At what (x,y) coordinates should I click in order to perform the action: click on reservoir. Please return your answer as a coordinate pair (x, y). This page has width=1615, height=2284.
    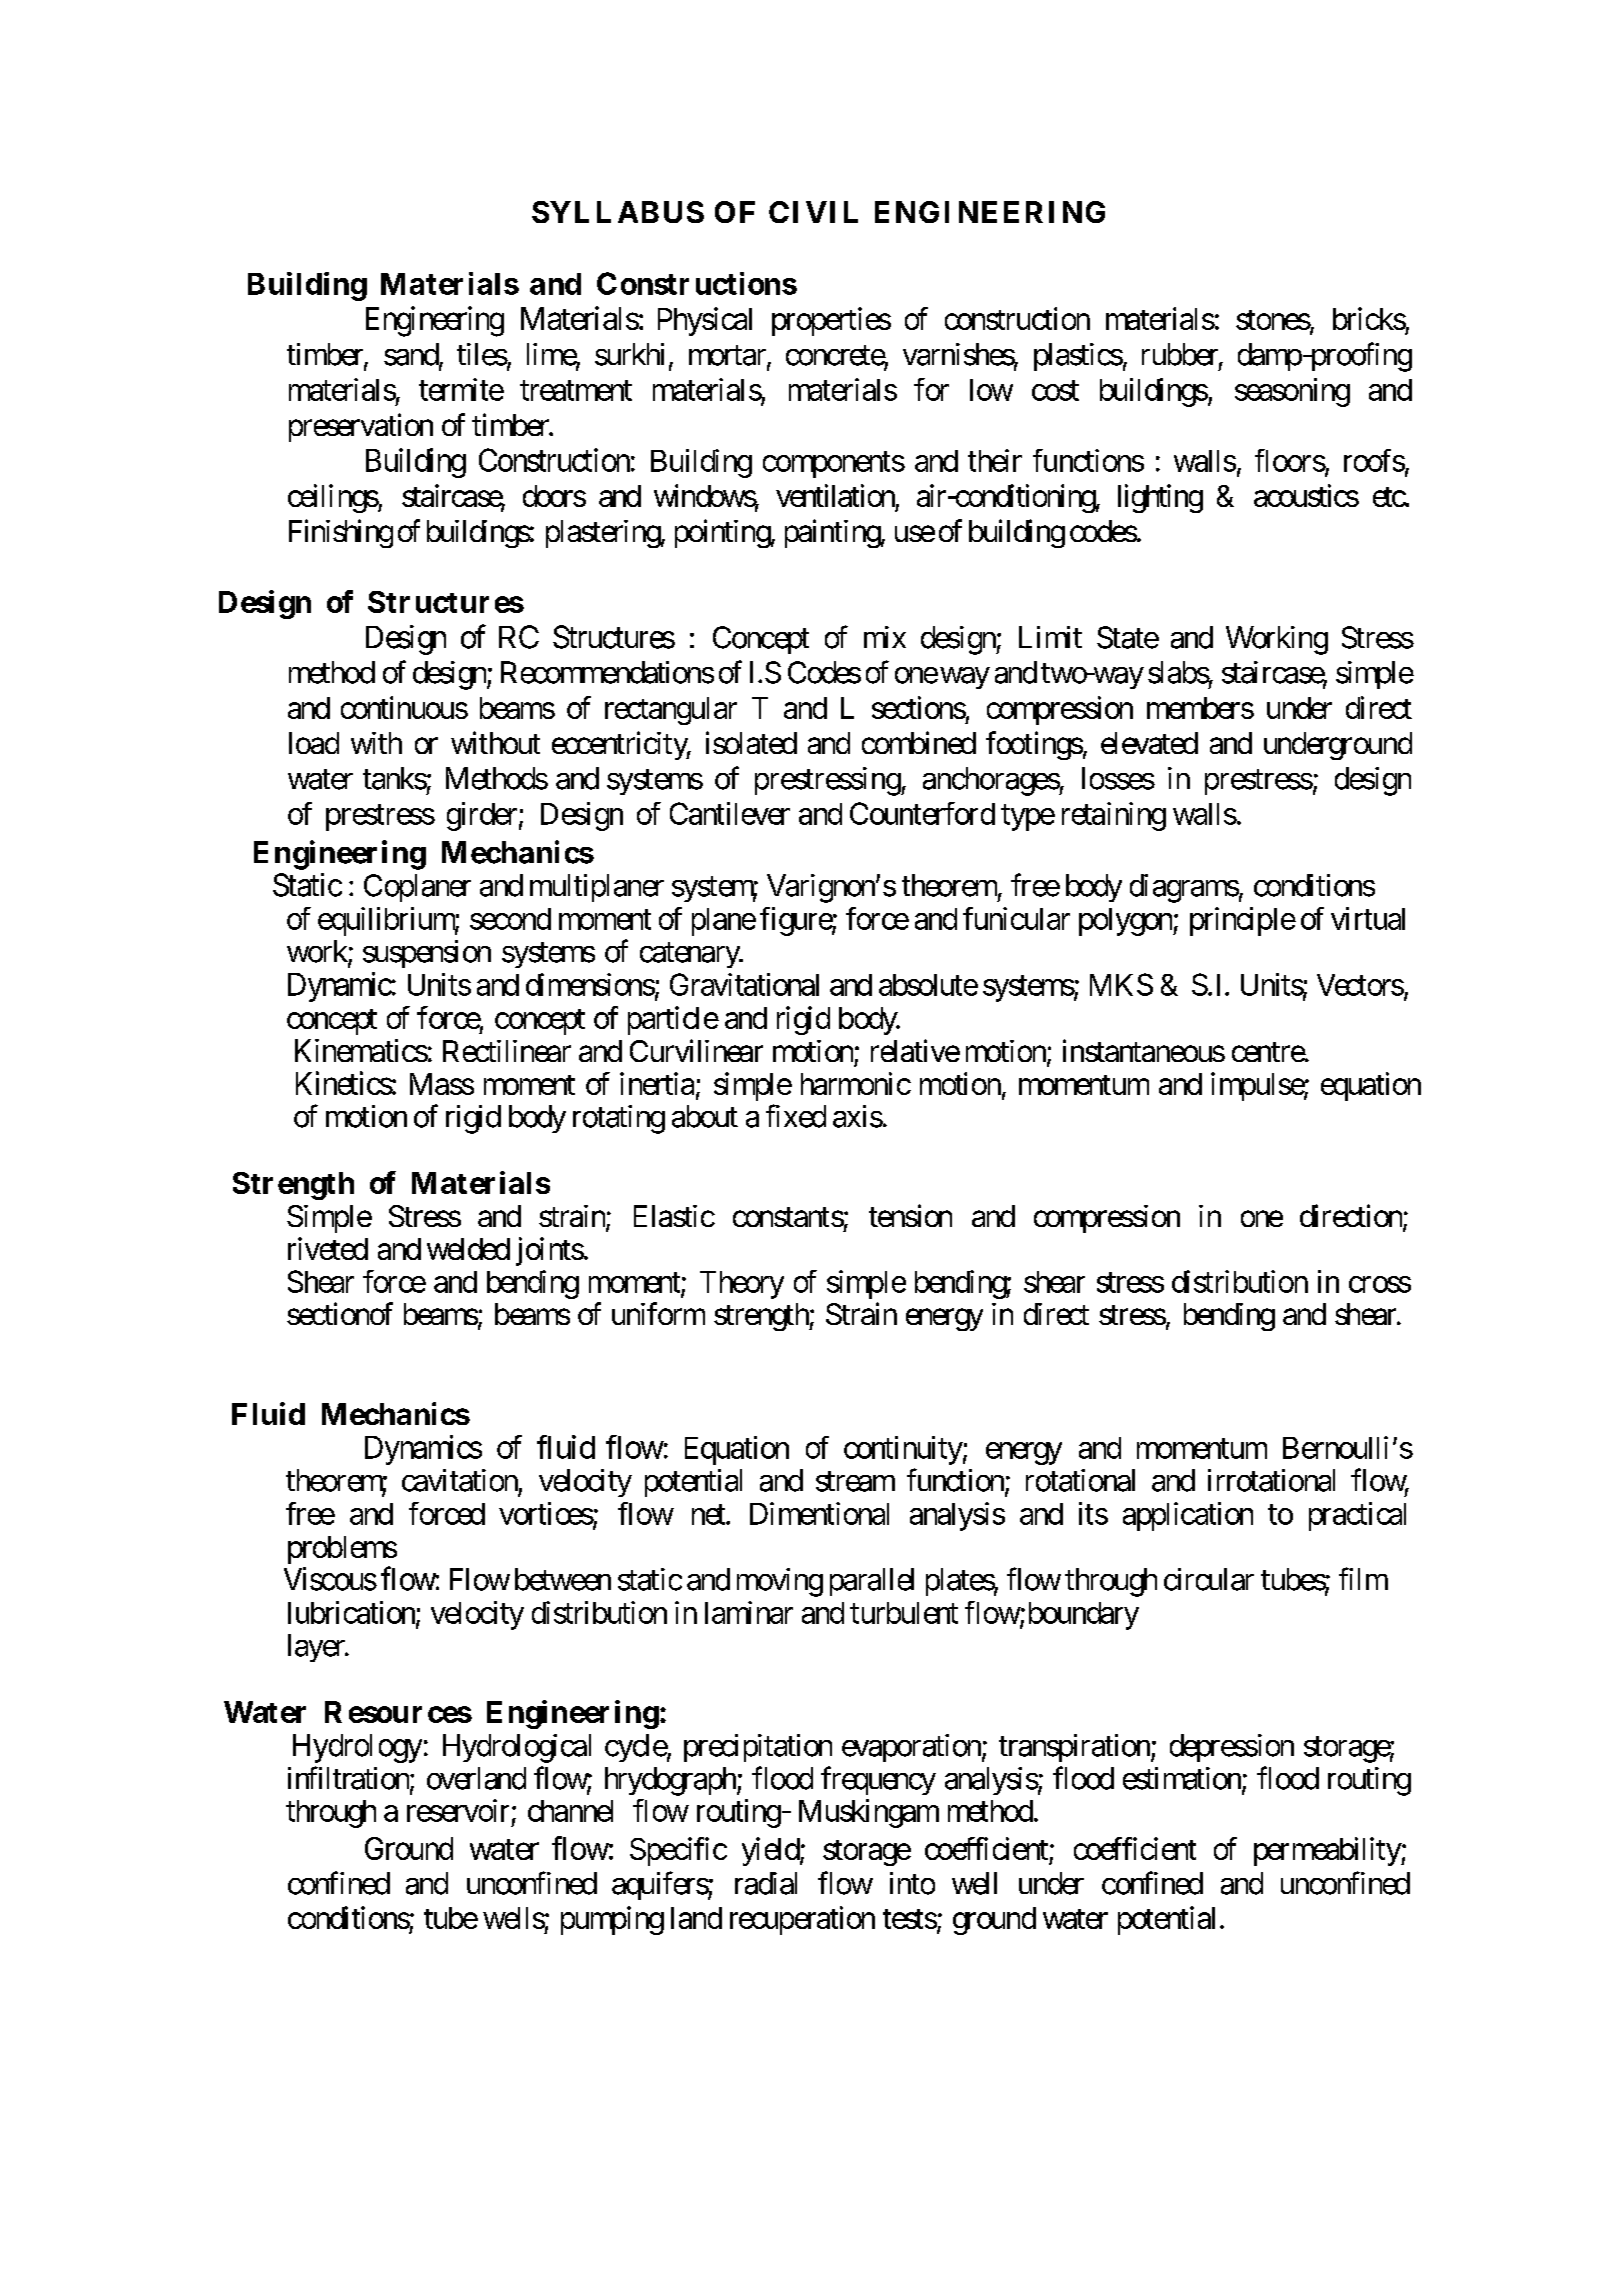
    Looking at the image, I should click on (458, 1810).
